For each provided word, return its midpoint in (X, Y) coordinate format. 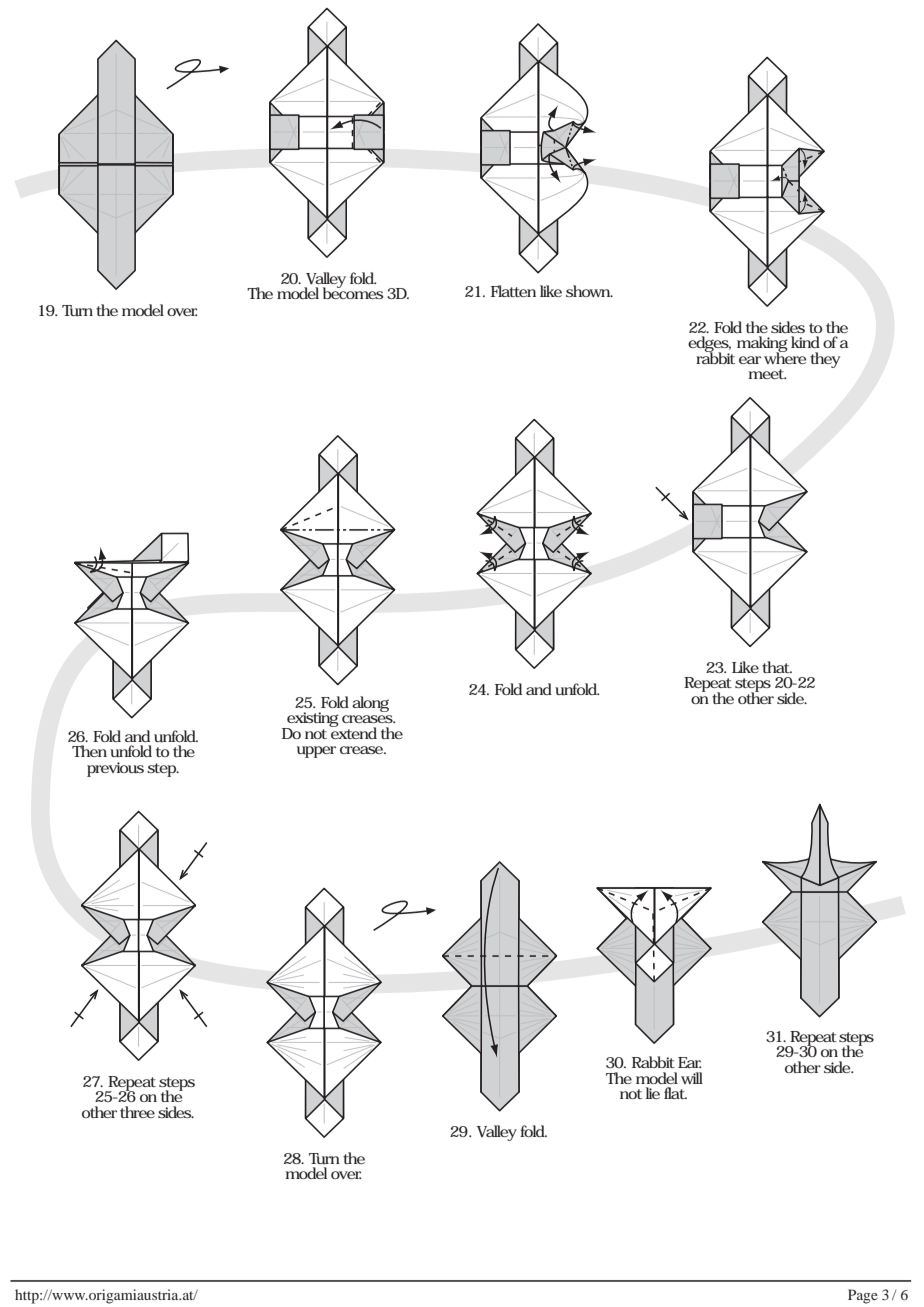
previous (115, 769)
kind (805, 342)
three (137, 1112)
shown (589, 291)
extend (353, 732)
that (777, 667)
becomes (353, 292)
